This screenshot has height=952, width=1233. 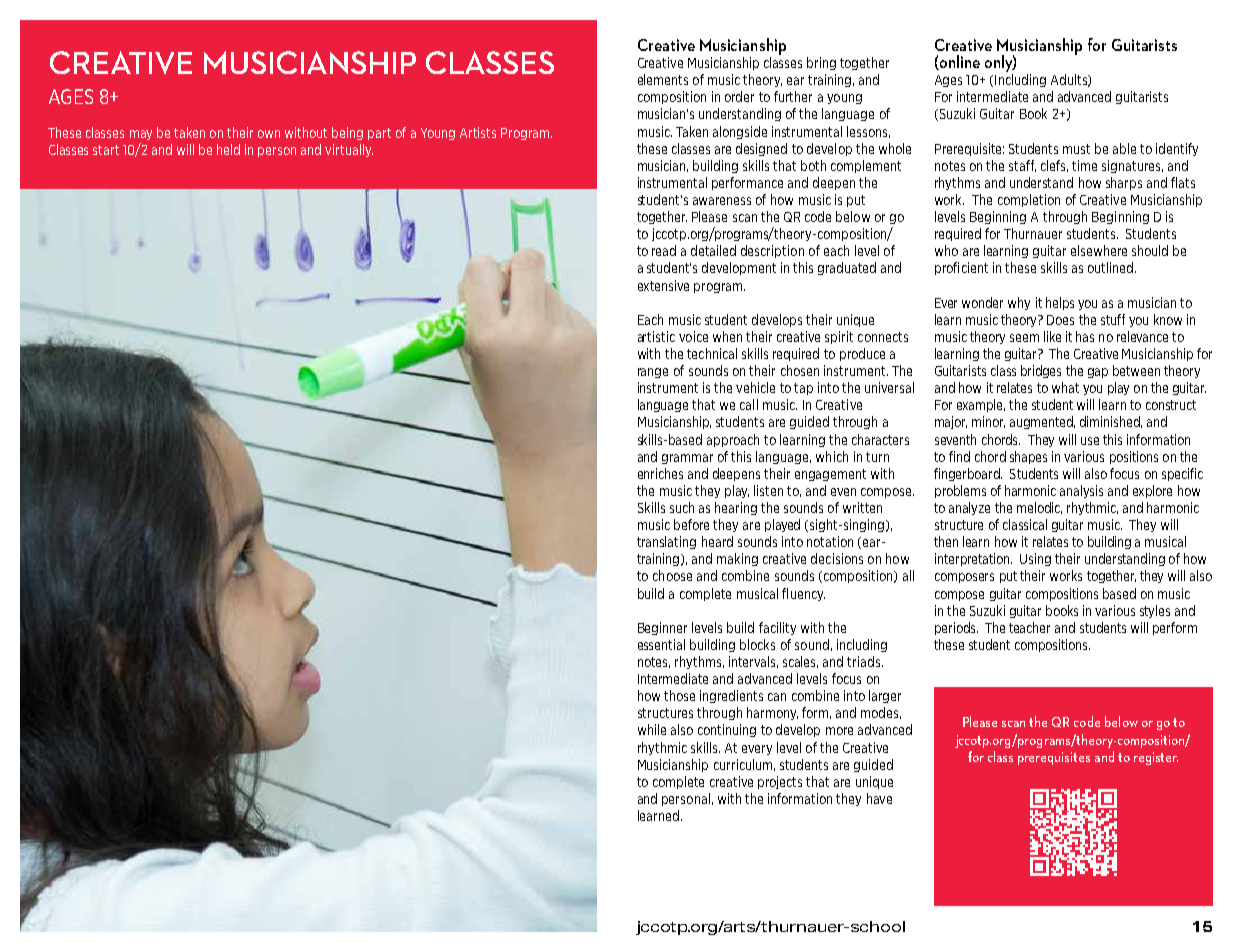 I want to click on projects, so click(x=780, y=782).
